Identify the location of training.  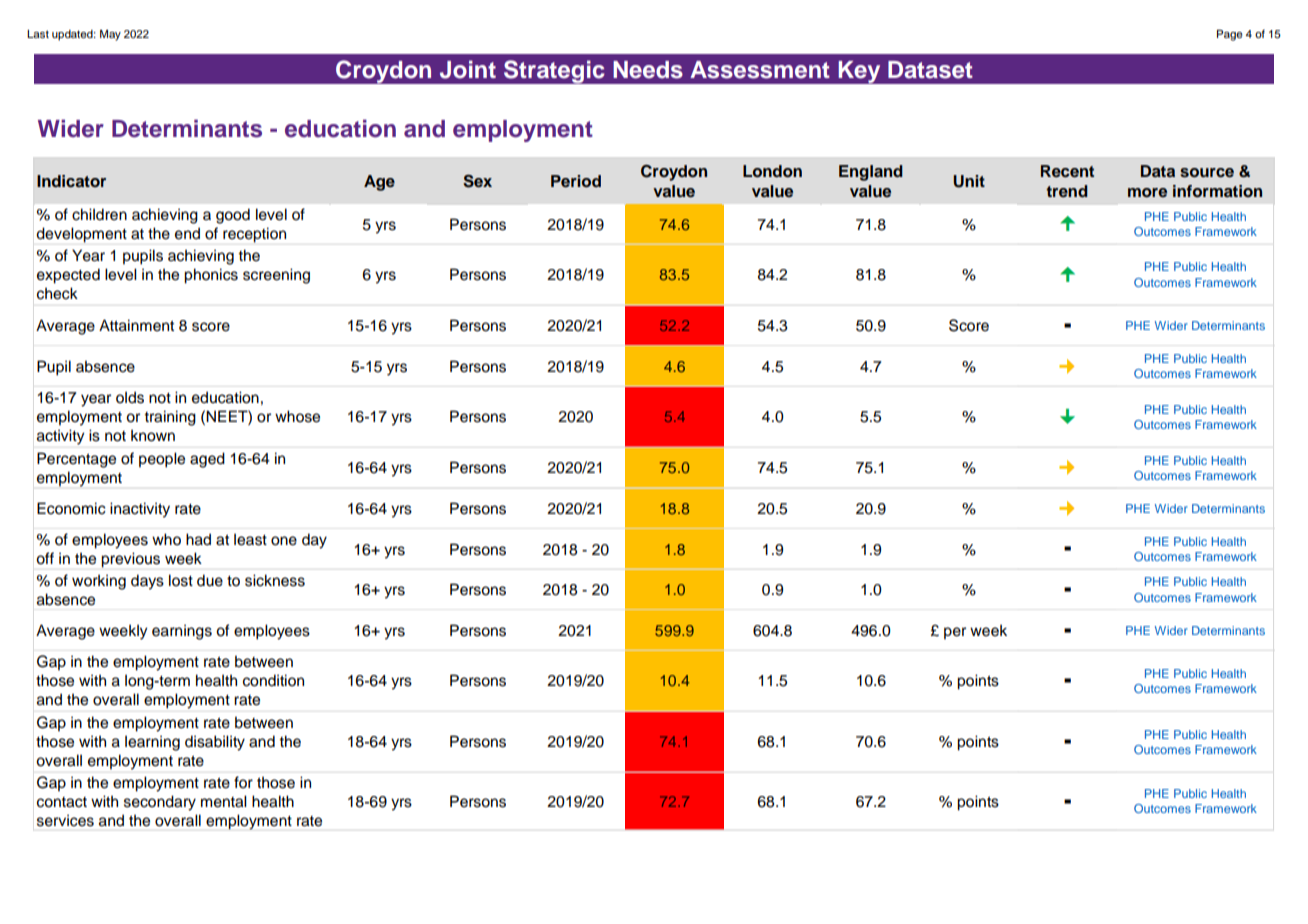
(170, 418).
